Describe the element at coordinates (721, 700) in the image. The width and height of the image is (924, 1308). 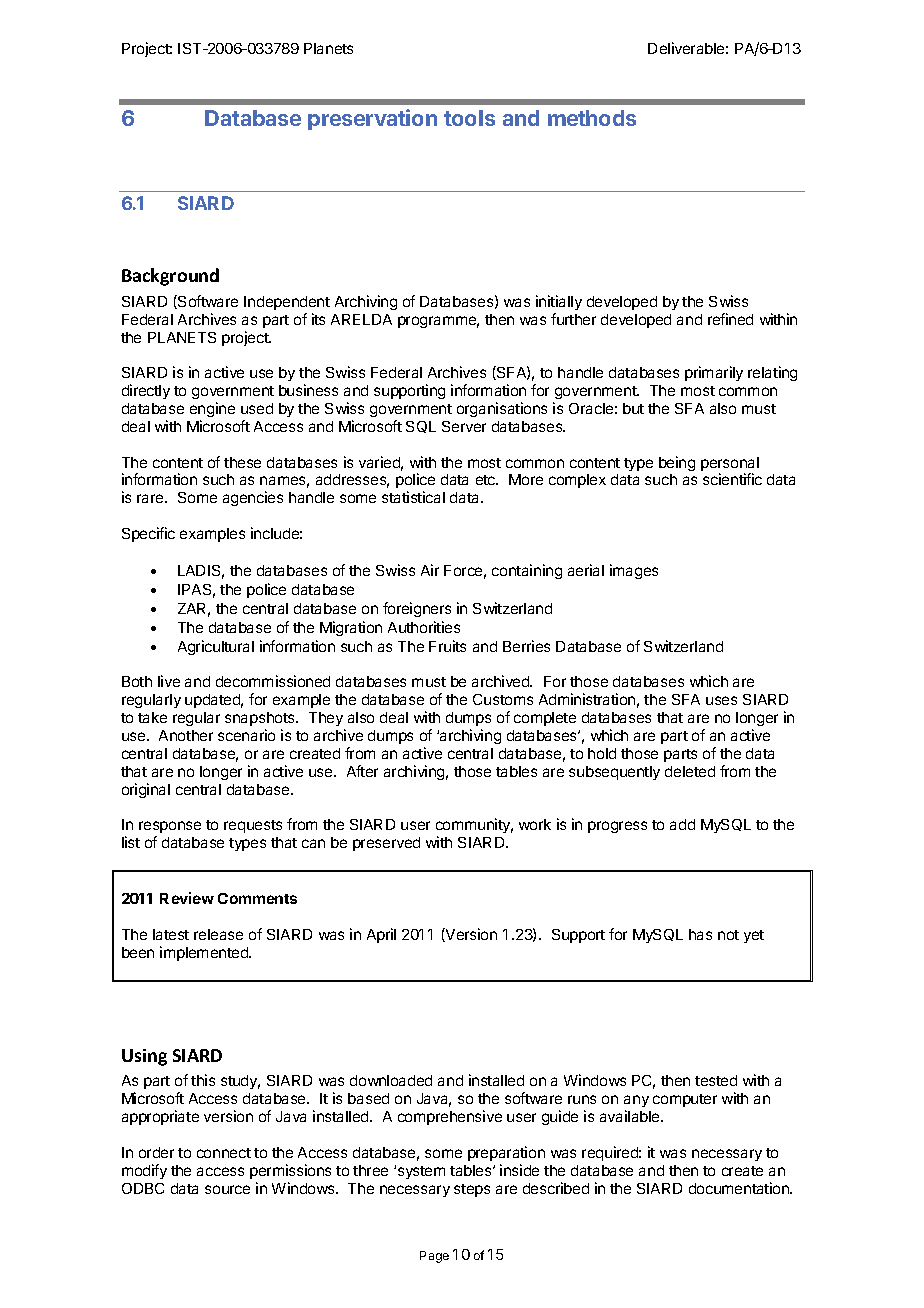
I see `uses` at that location.
